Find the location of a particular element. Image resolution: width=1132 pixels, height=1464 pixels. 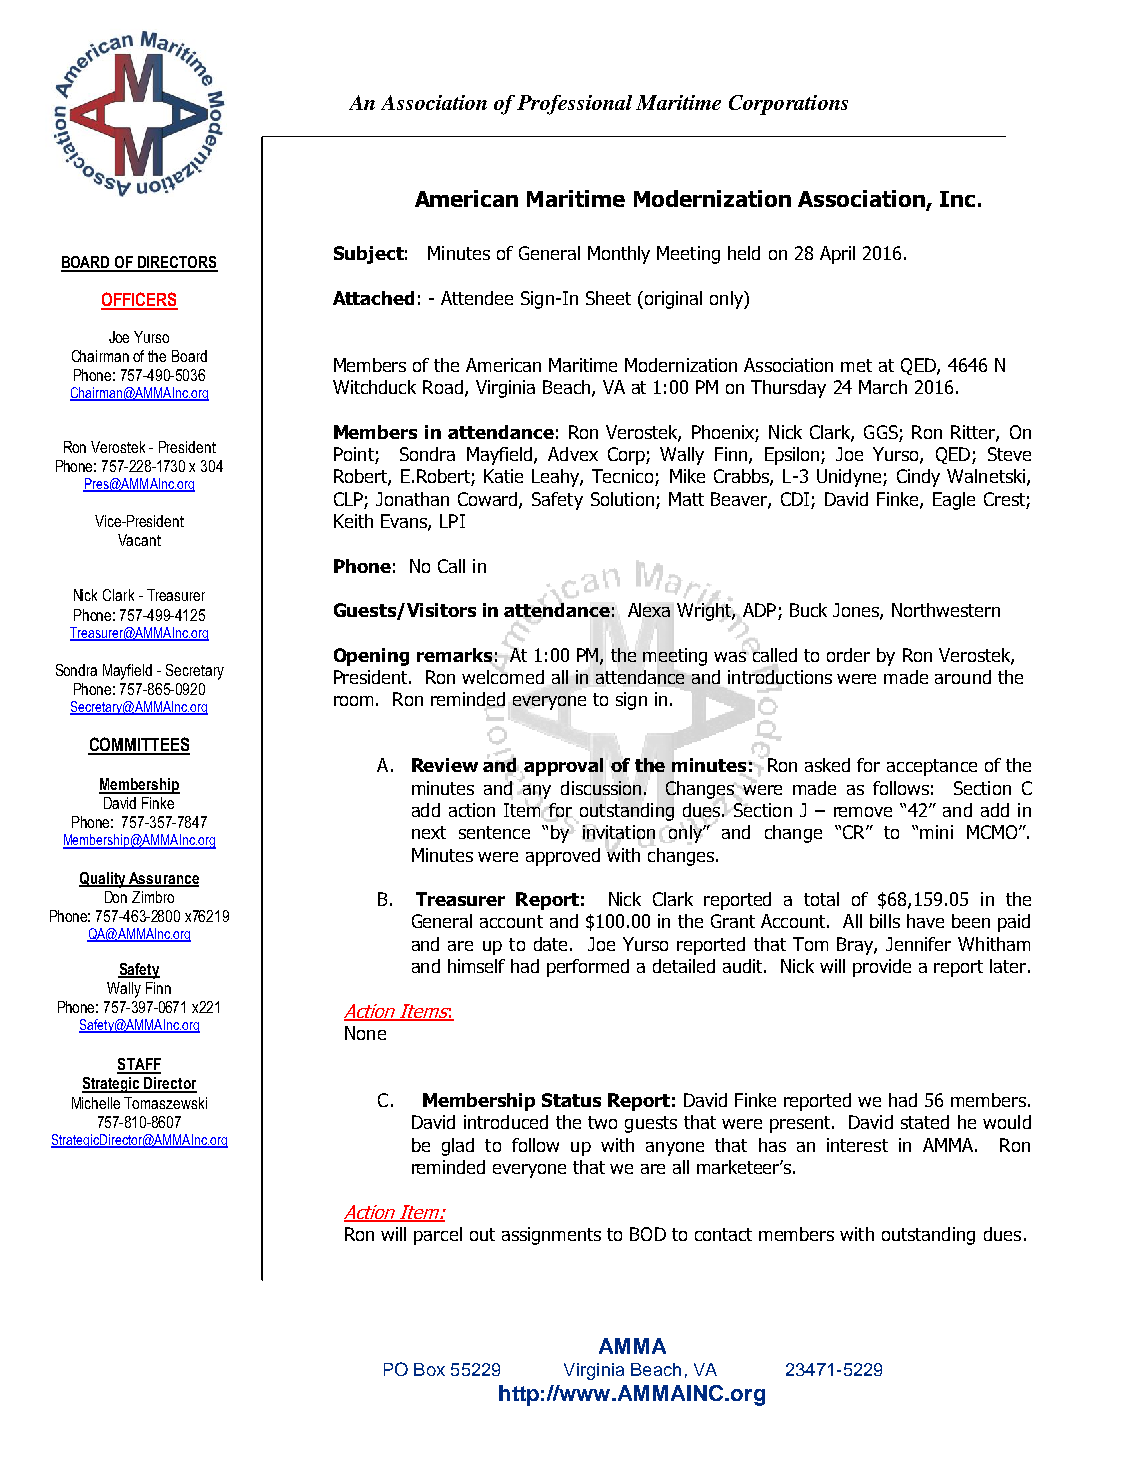

OFFICERS is located at coordinates (139, 300).
